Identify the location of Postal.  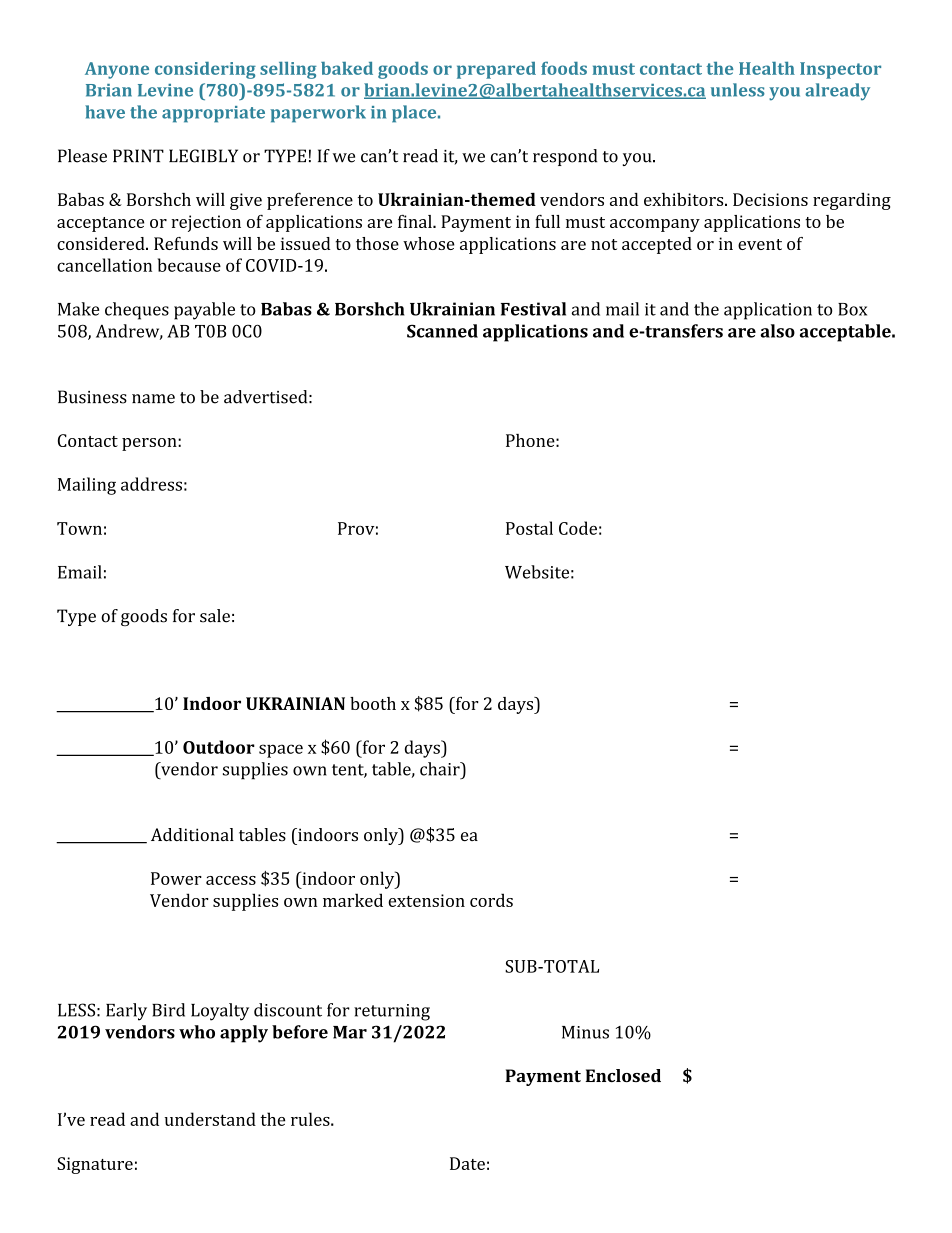
(529, 528).
